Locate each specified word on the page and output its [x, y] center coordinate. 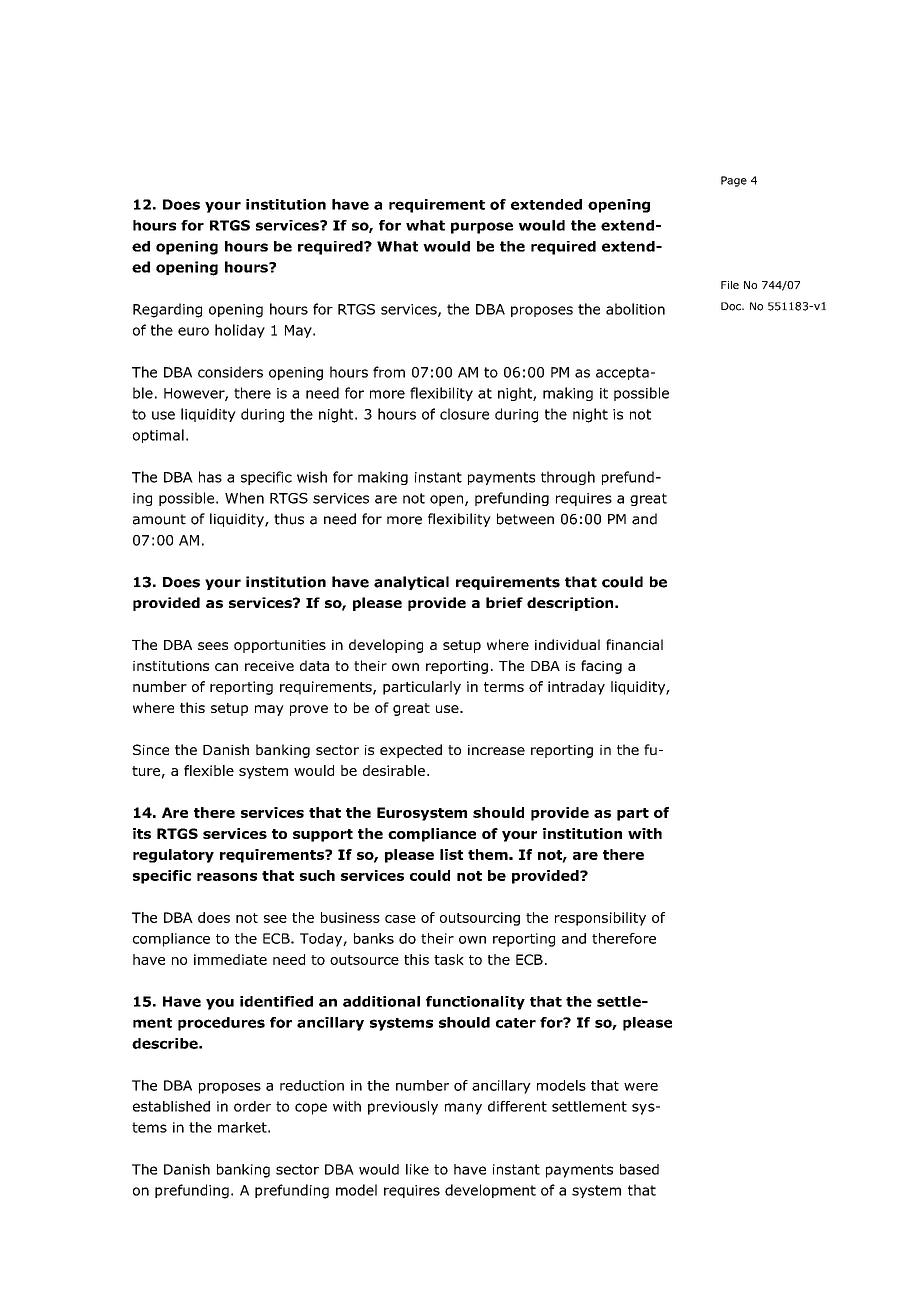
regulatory [173, 856]
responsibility [600, 919]
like [417, 1169]
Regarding [167, 310]
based [639, 1169]
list [451, 854]
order [252, 1106]
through [568, 478]
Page [734, 181]
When [244, 498]
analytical [411, 583]
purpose [482, 228]
